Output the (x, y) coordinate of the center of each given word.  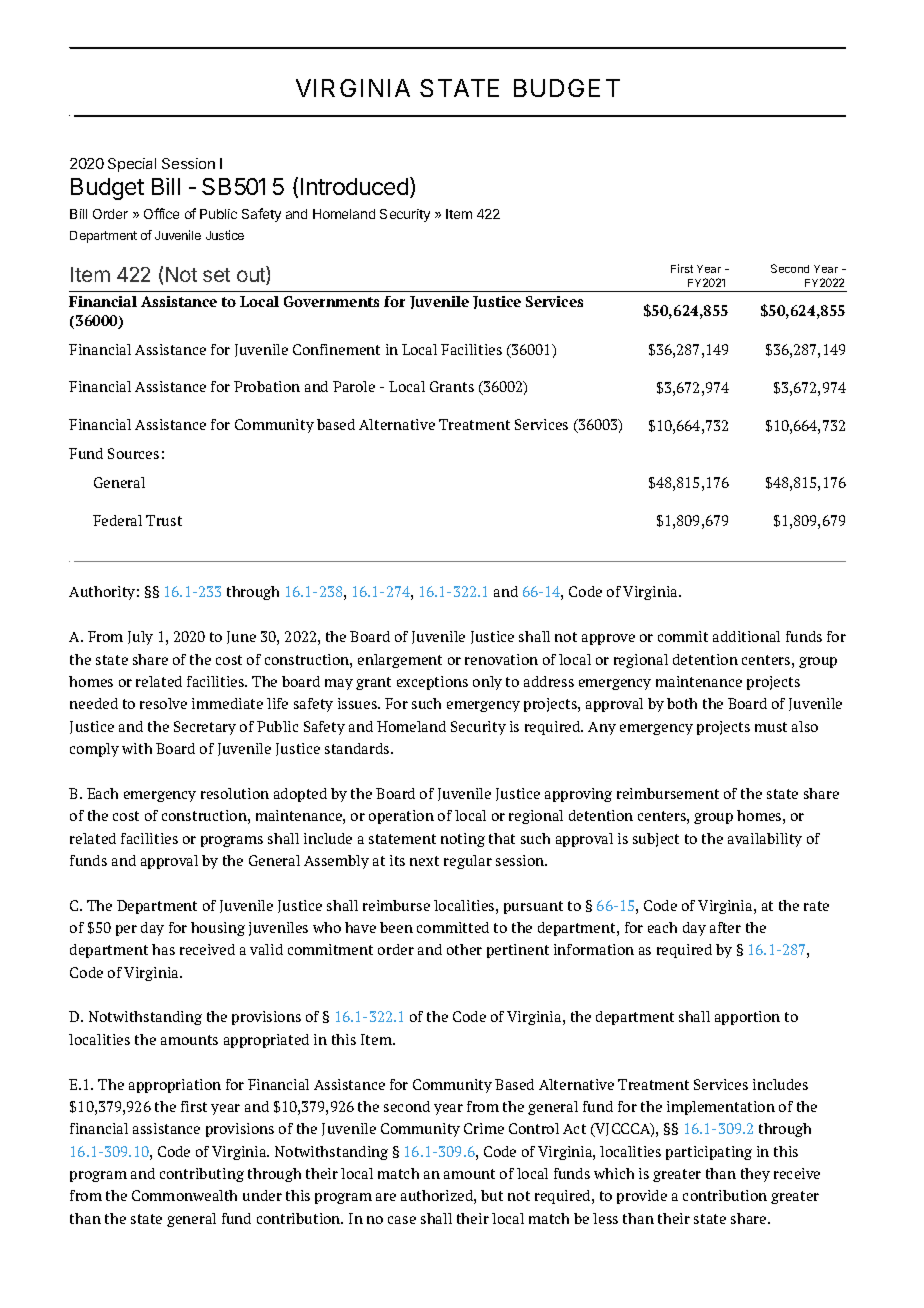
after (725, 927)
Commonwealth (184, 1195)
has (163, 949)
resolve (163, 703)
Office (161, 213)
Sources (133, 453)
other (464, 949)
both (682, 703)
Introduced (354, 186)
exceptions (432, 683)
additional (746, 636)
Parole (354, 386)
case (402, 1220)
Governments (331, 301)
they (755, 1175)
